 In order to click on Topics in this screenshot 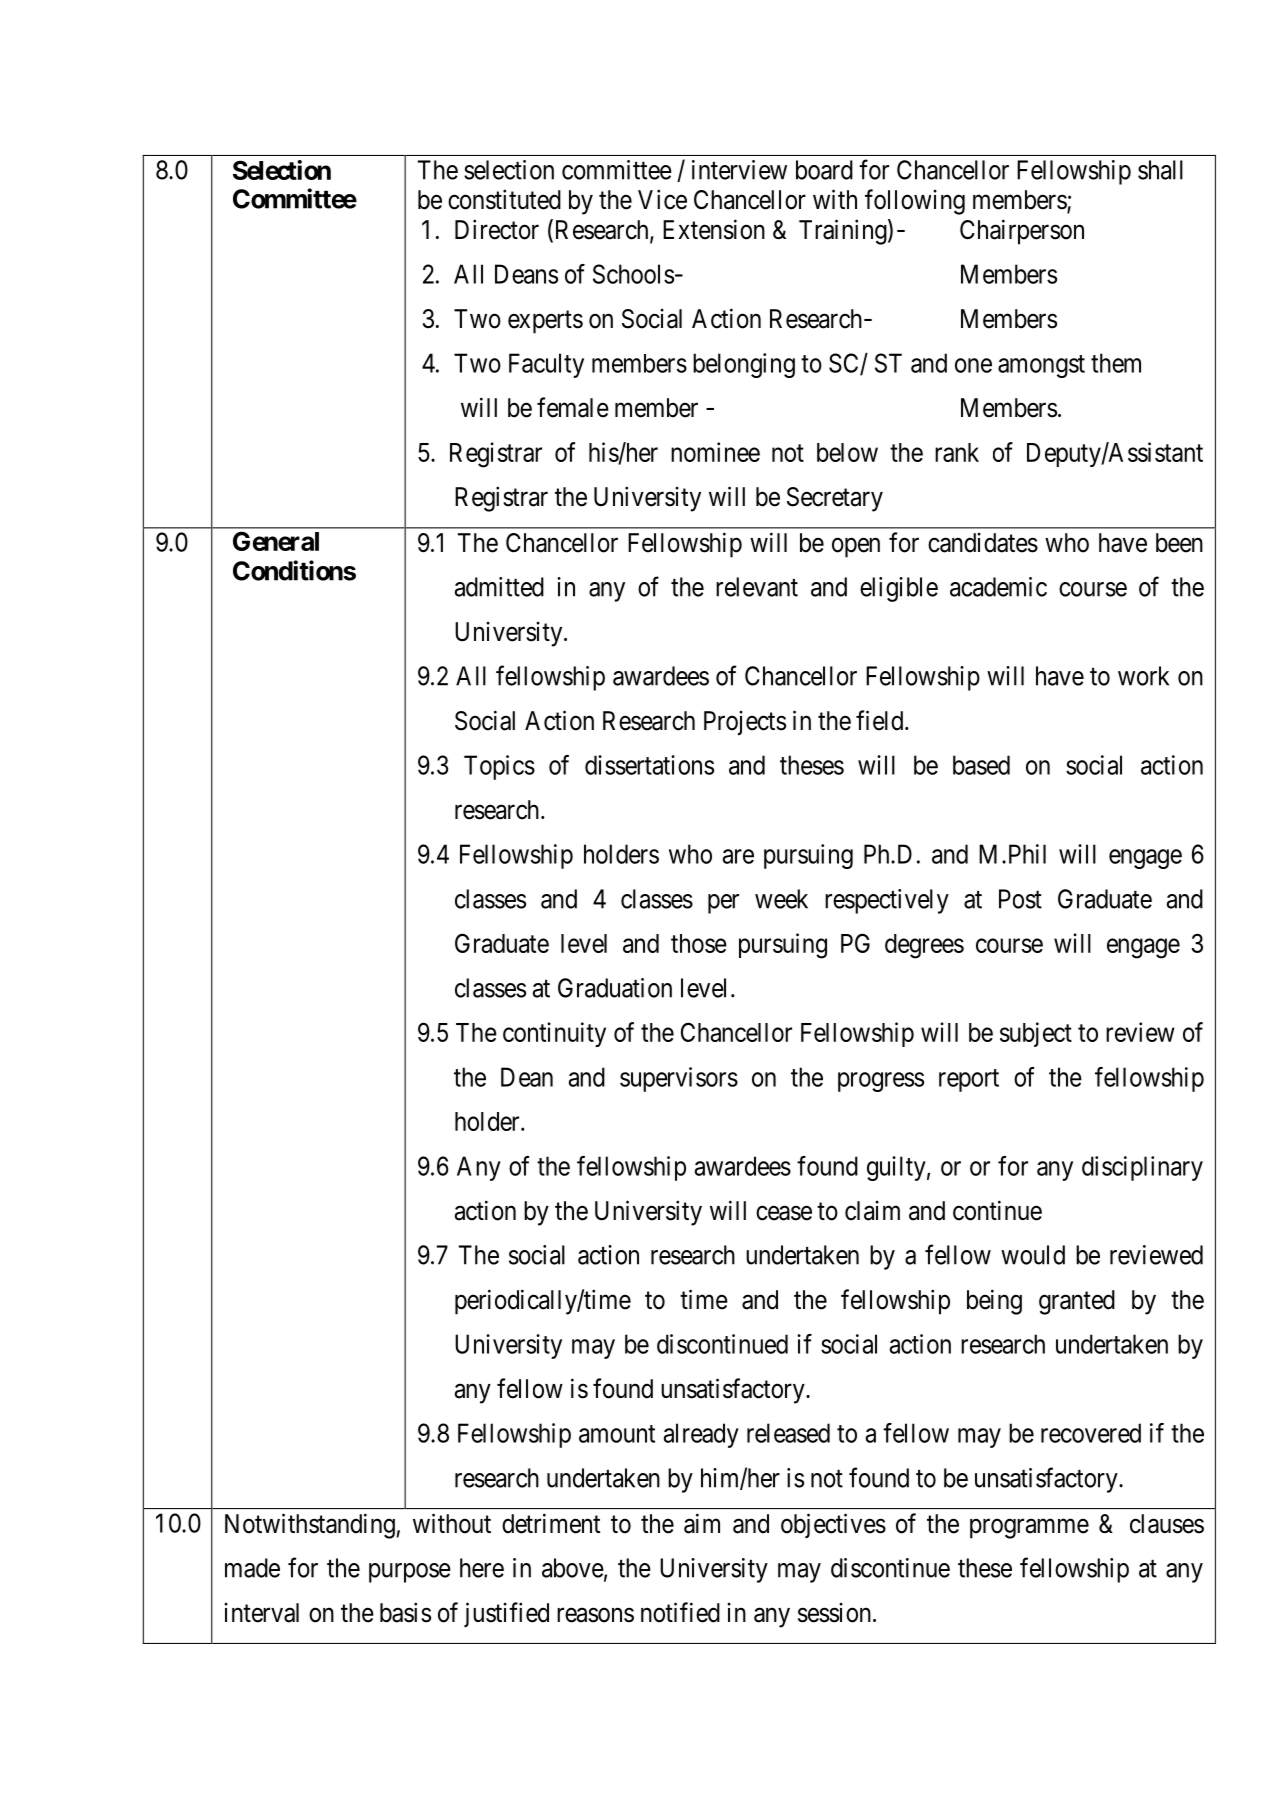, I will do `click(499, 767)`.
